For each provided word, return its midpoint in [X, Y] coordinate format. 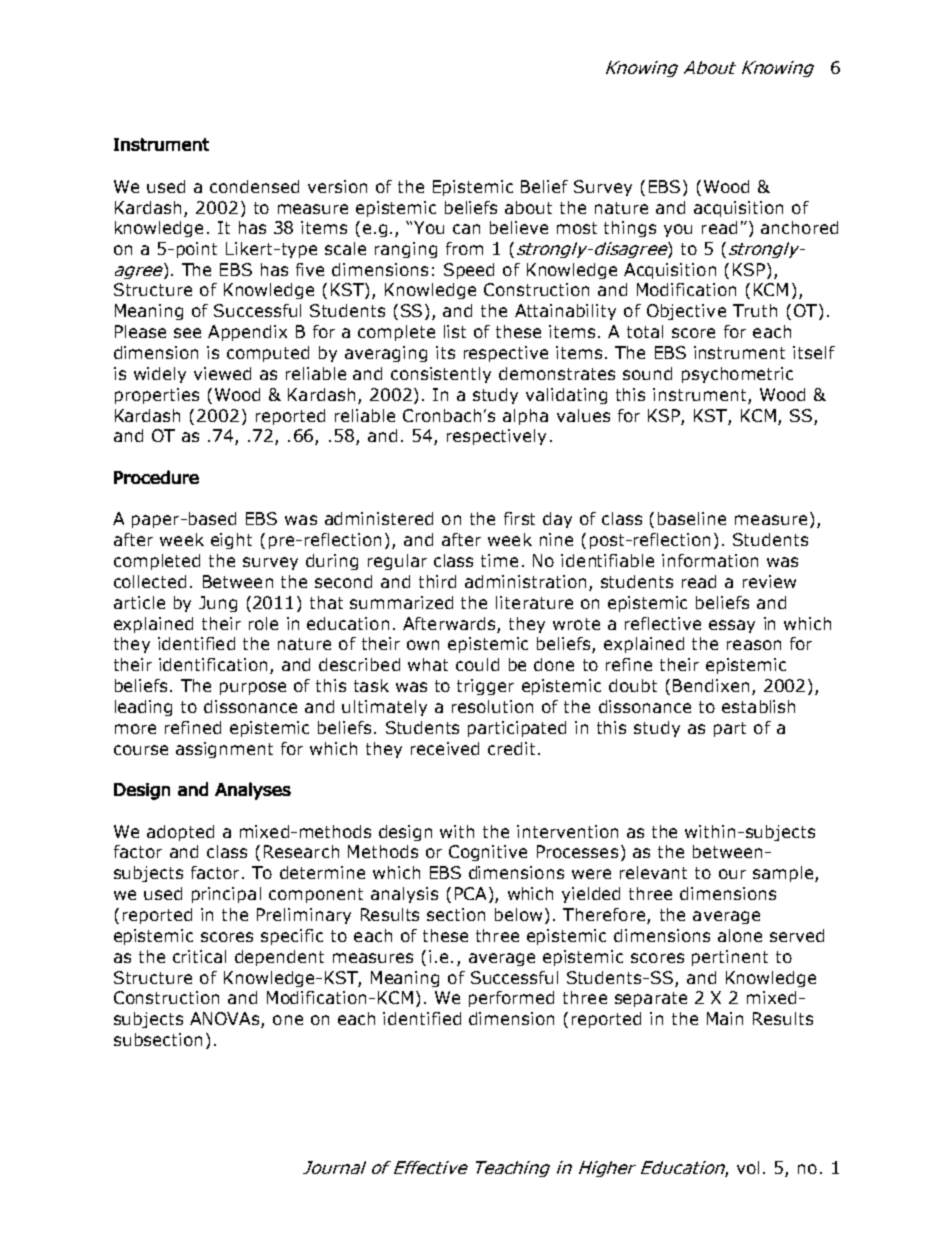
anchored [799, 227]
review [769, 581]
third [437, 581]
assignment [224, 750]
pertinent [730, 958]
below [518, 914]
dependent [279, 958]
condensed [254, 186]
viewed [222, 373]
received [445, 748]
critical [199, 956]
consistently [441, 375]
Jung [218, 604]
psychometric [737, 375]
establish [758, 706]
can [466, 229]
